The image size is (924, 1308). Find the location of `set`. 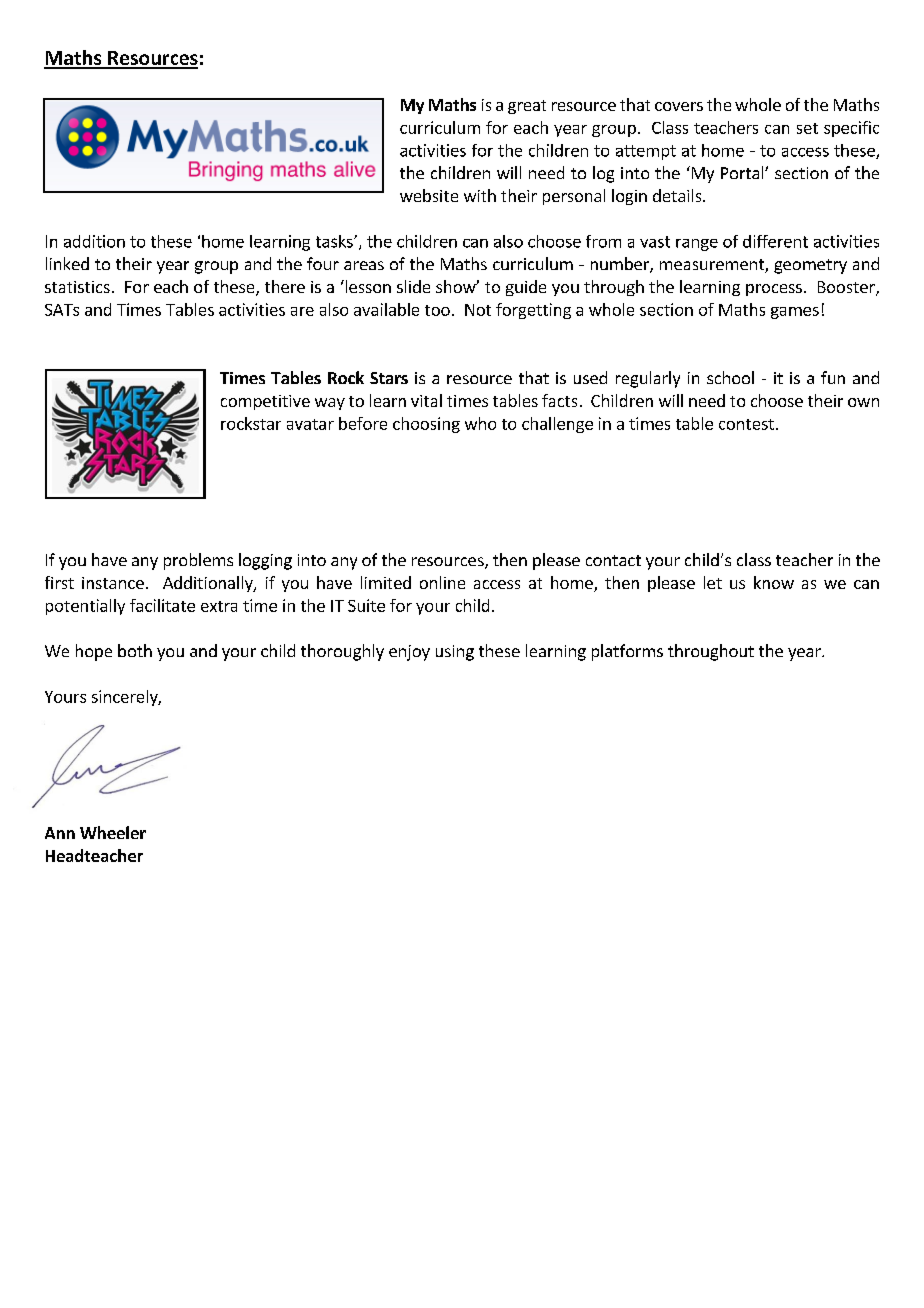

set is located at coordinates (807, 128).
